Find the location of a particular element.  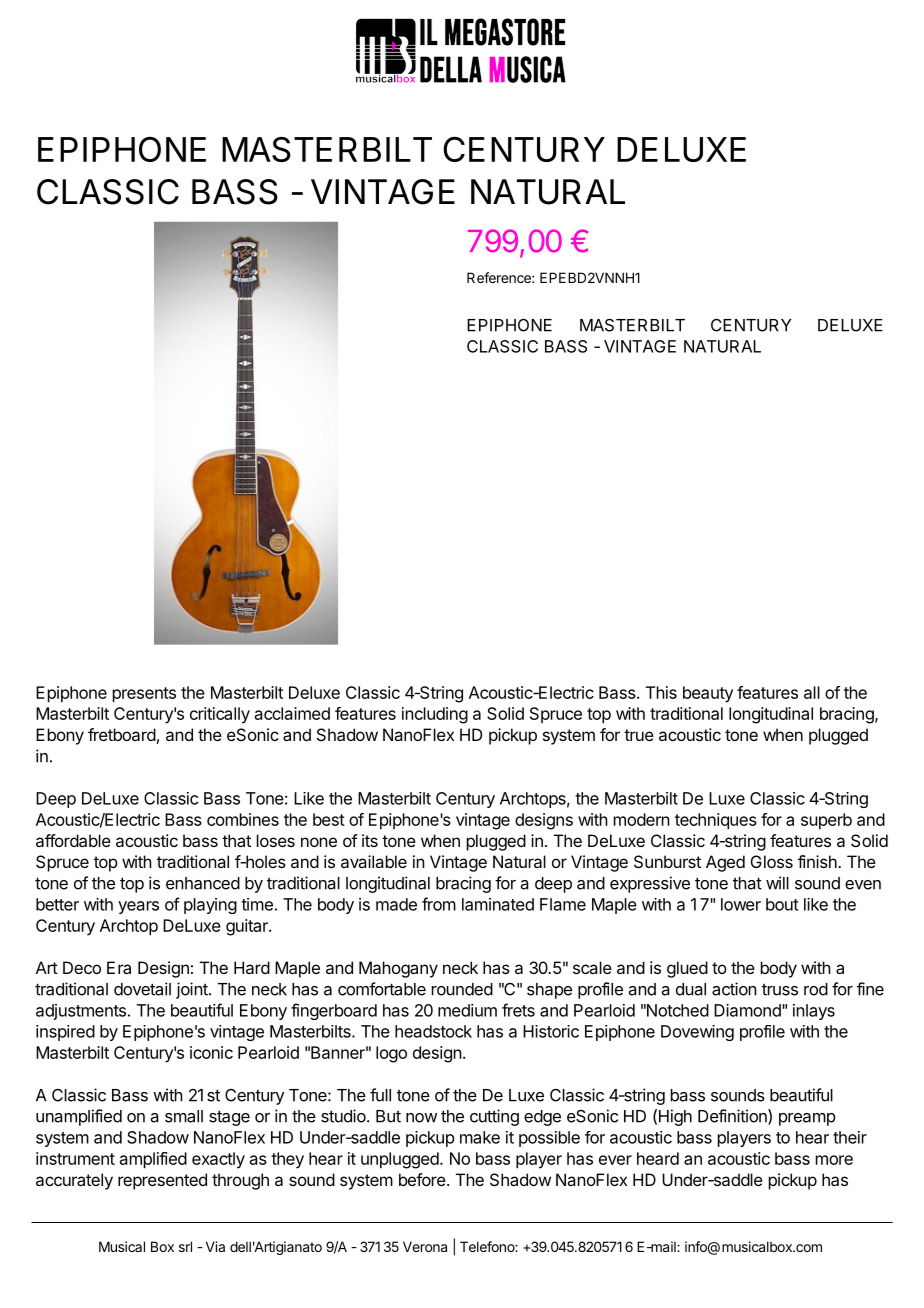

preamp is located at coordinates (807, 1119).
